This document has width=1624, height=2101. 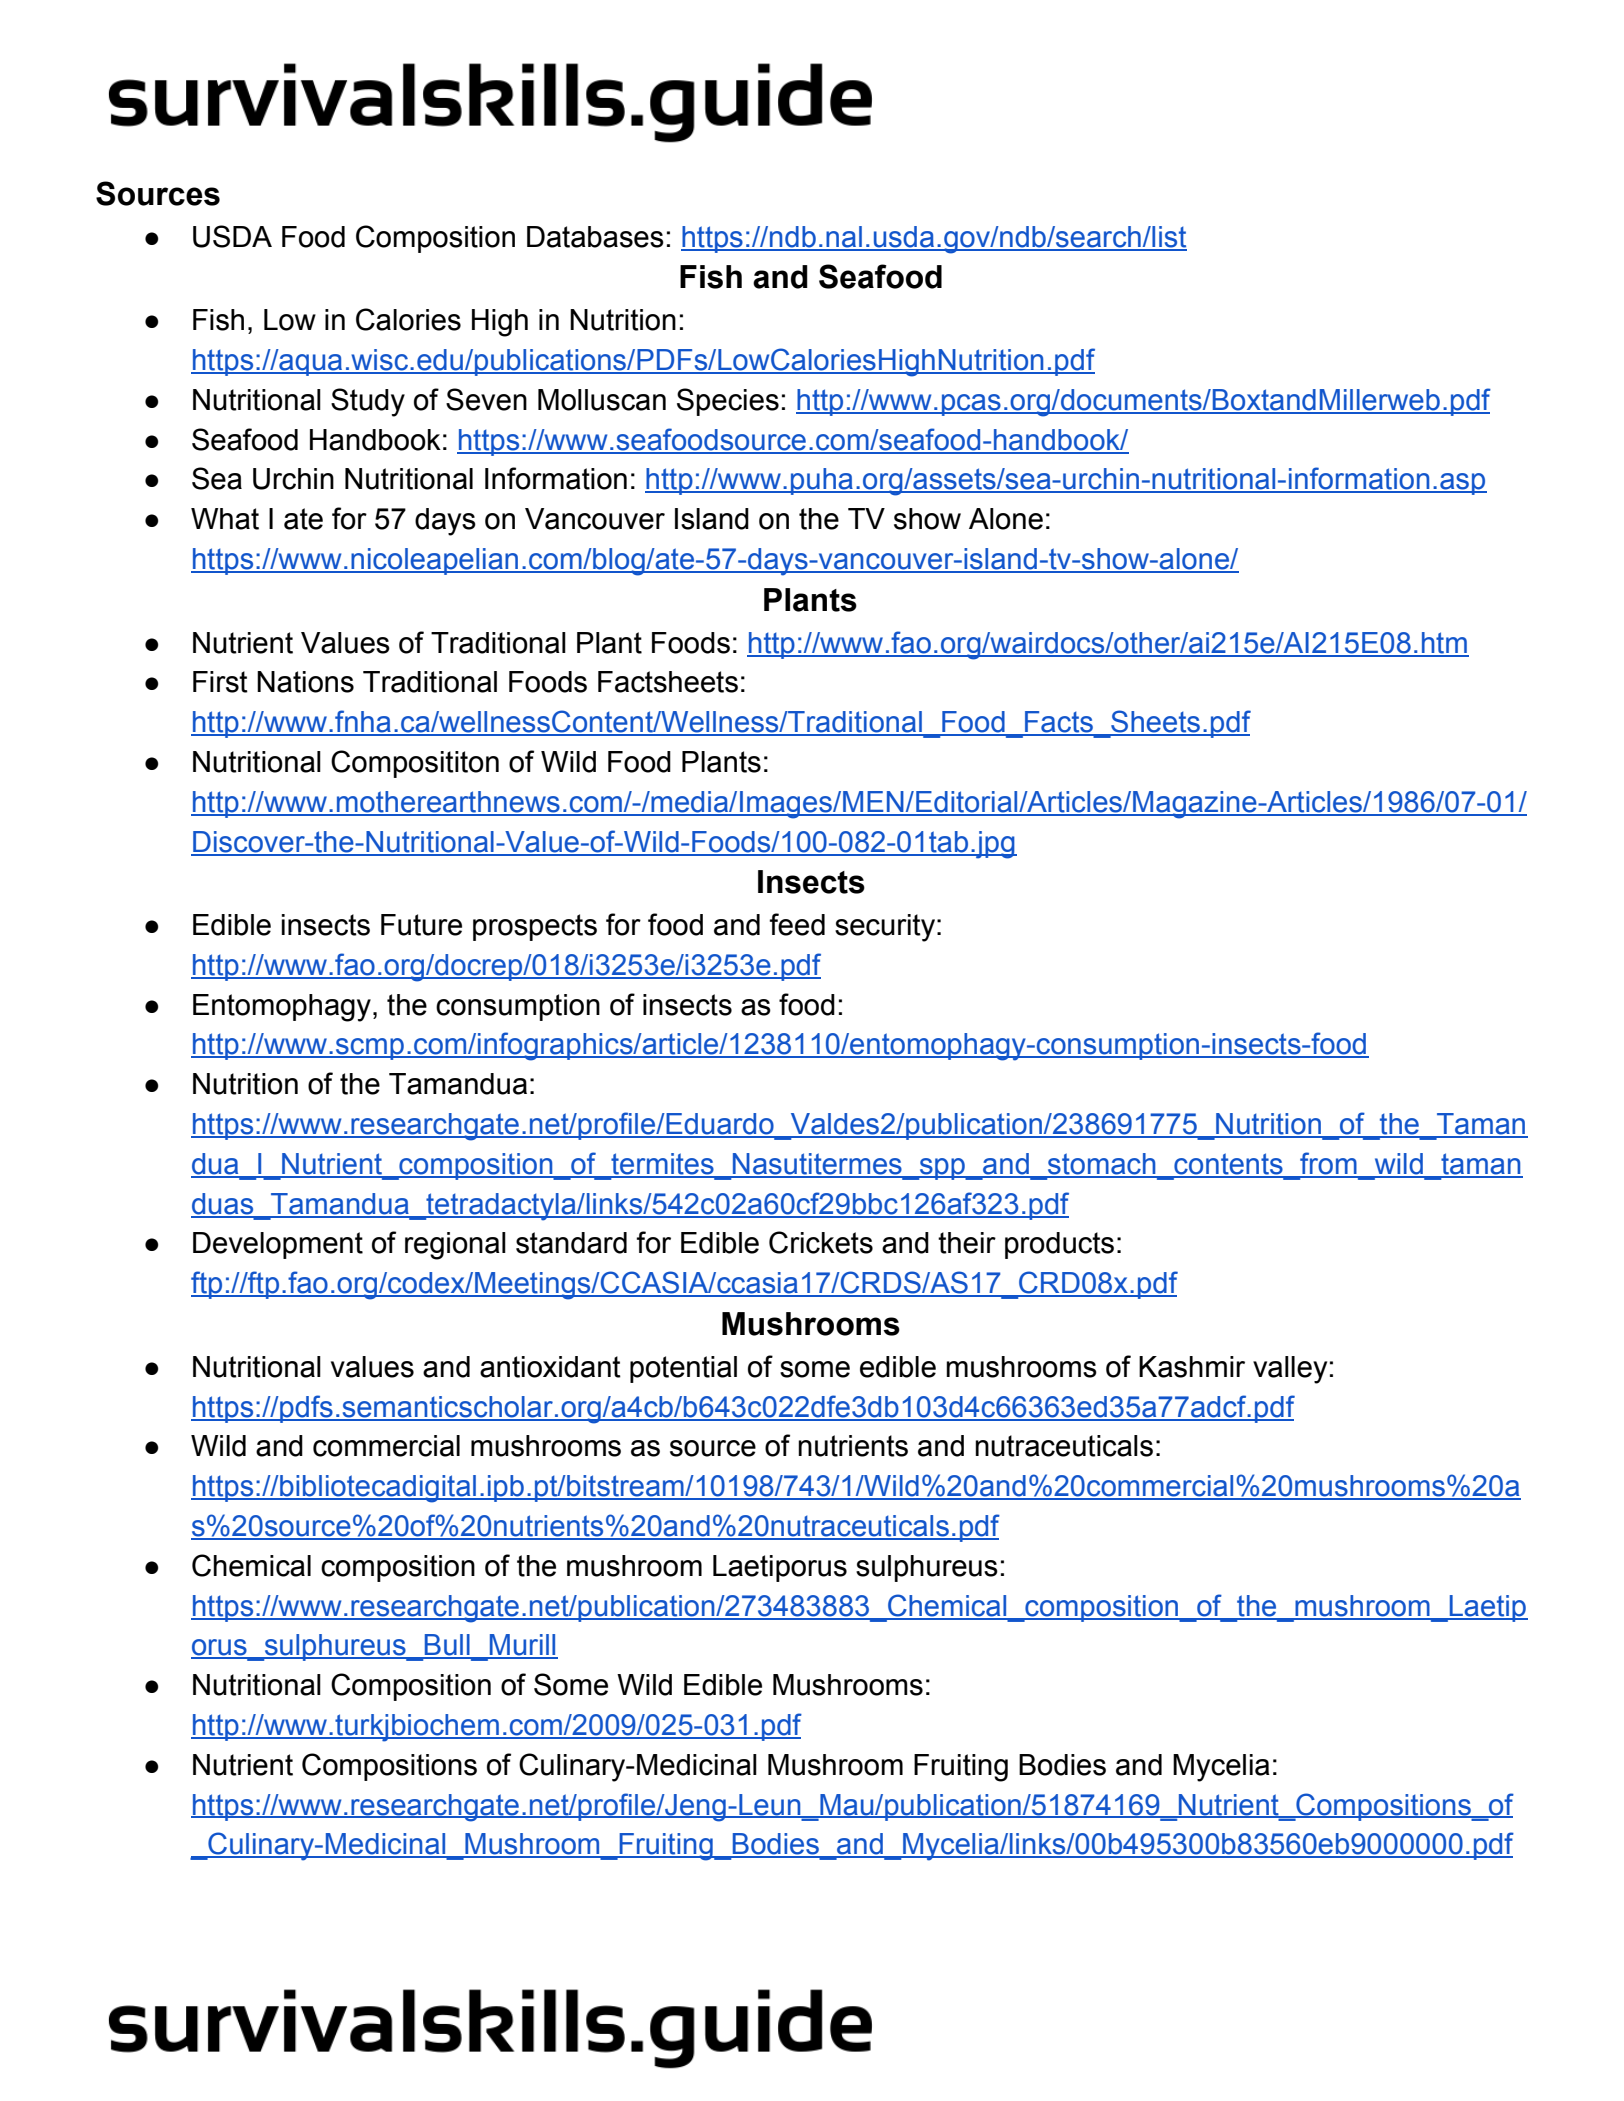 What do you see at coordinates (1059, 1245) in the document?
I see `products` at bounding box center [1059, 1245].
